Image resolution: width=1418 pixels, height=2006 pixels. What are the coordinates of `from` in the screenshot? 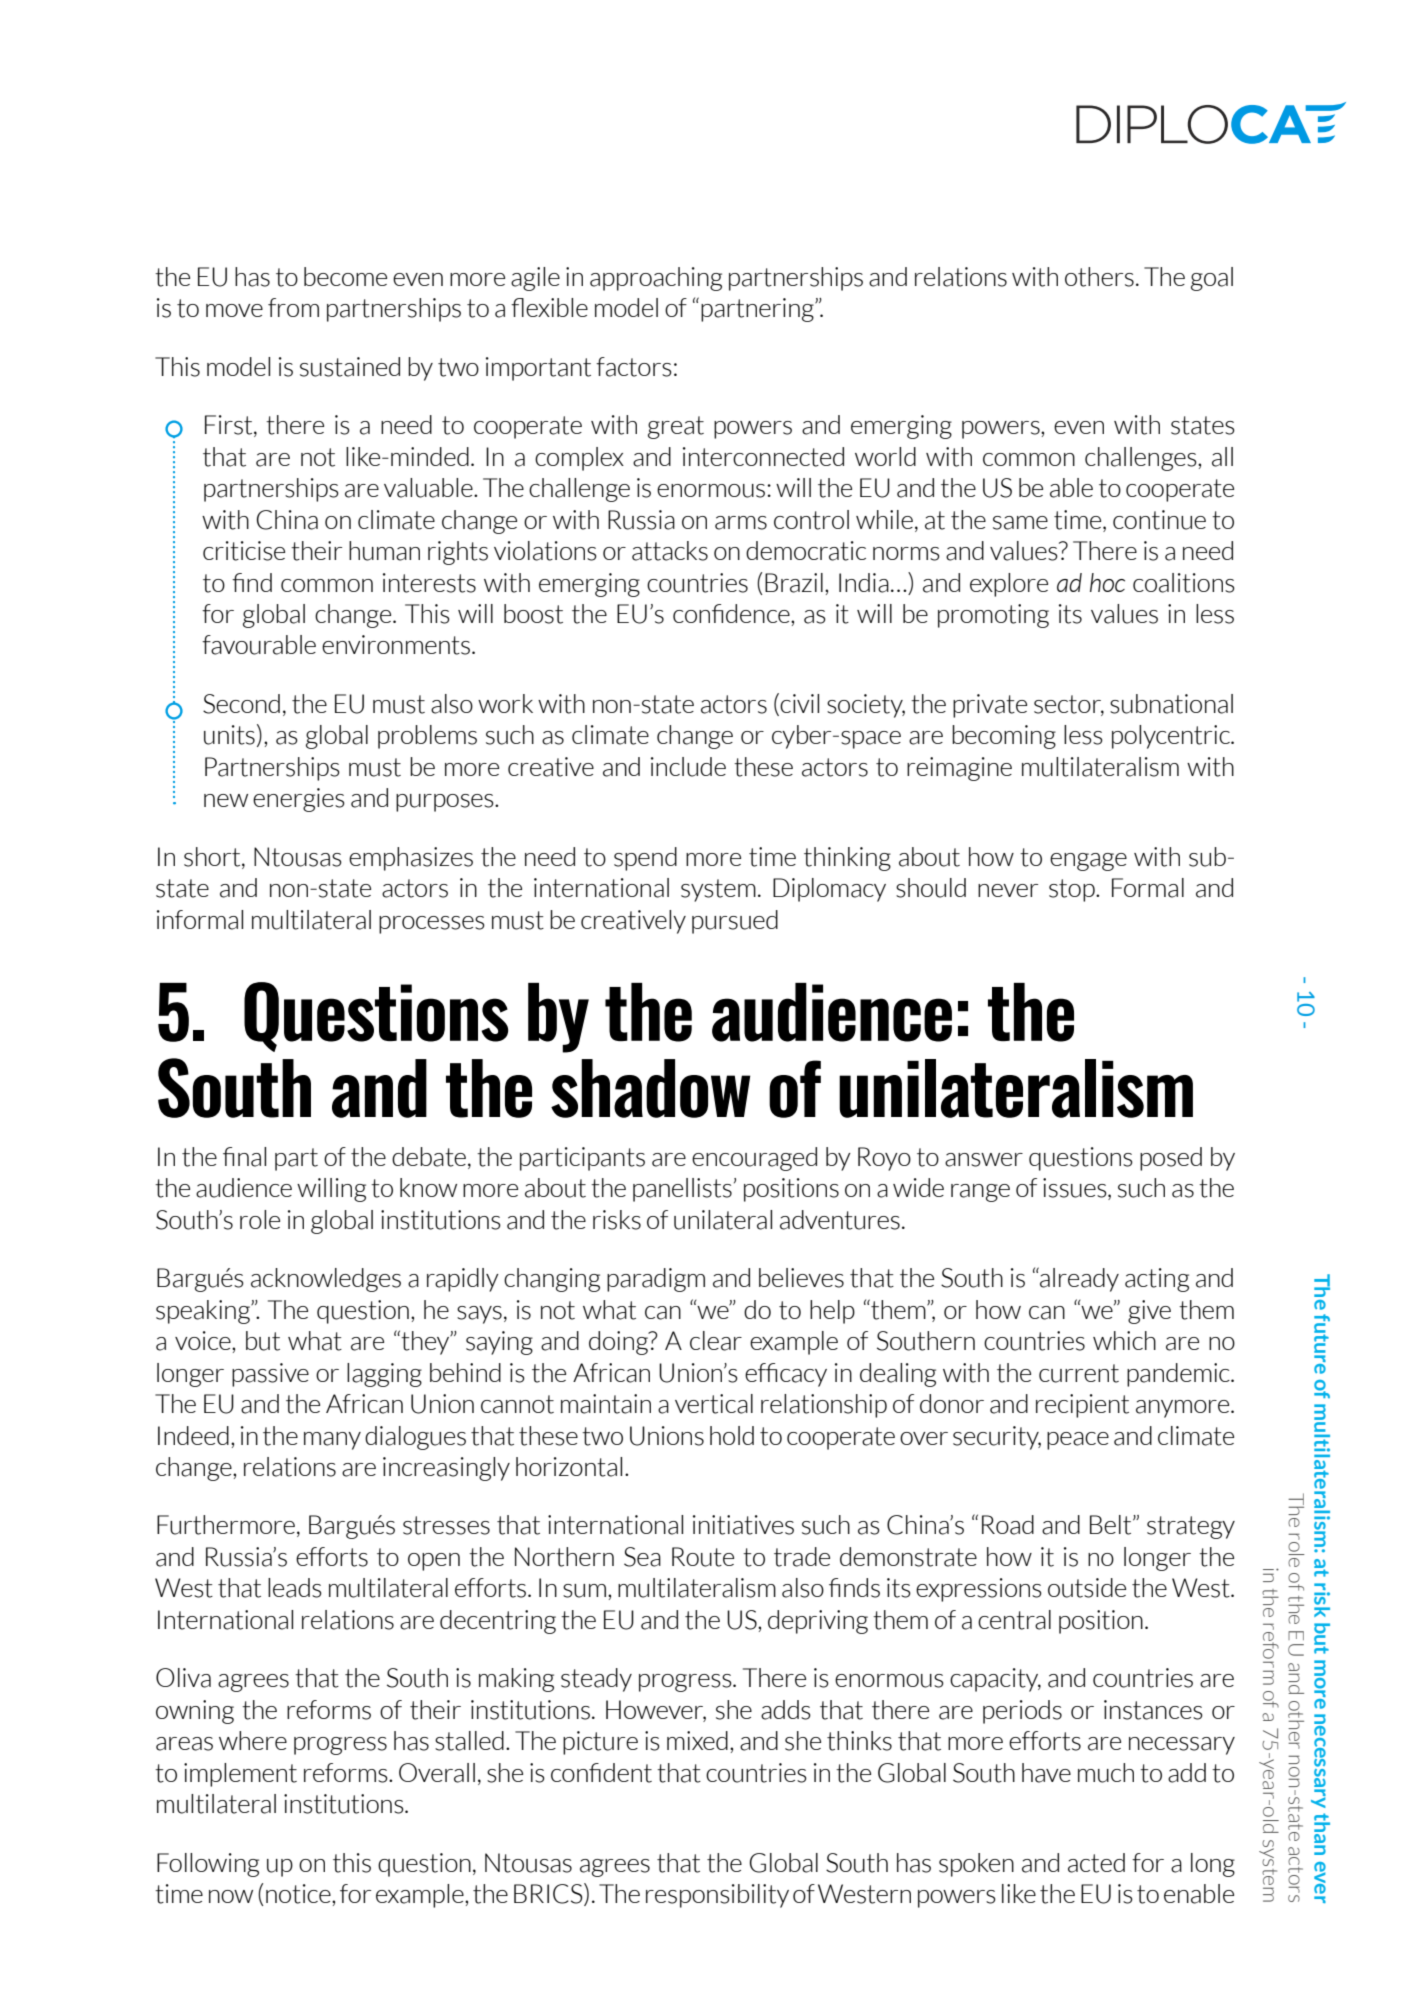 It's located at (293, 307).
